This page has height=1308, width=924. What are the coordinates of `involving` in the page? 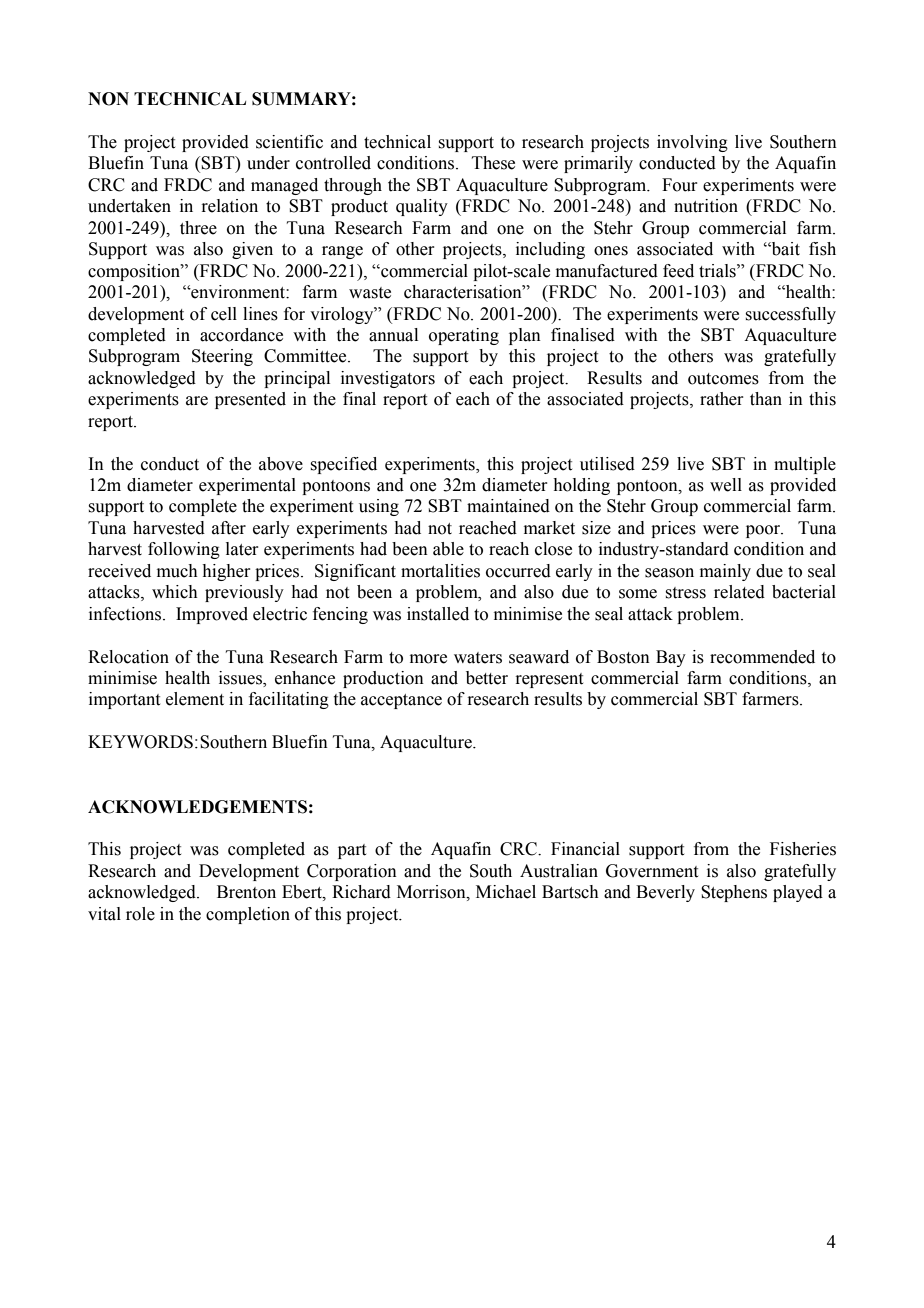 It's located at (692, 143).
